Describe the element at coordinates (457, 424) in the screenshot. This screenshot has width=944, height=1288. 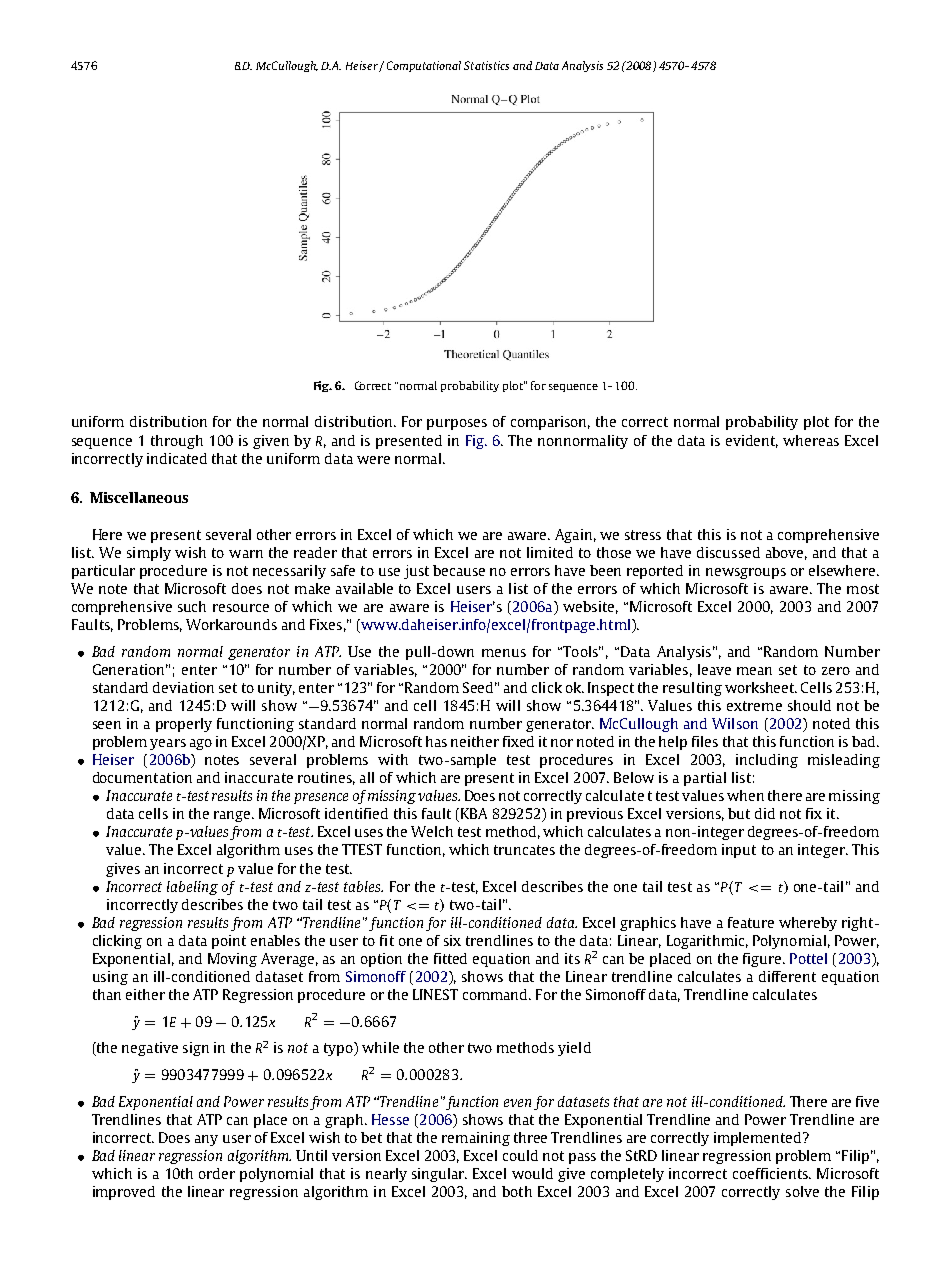
I see `purposes` at that location.
